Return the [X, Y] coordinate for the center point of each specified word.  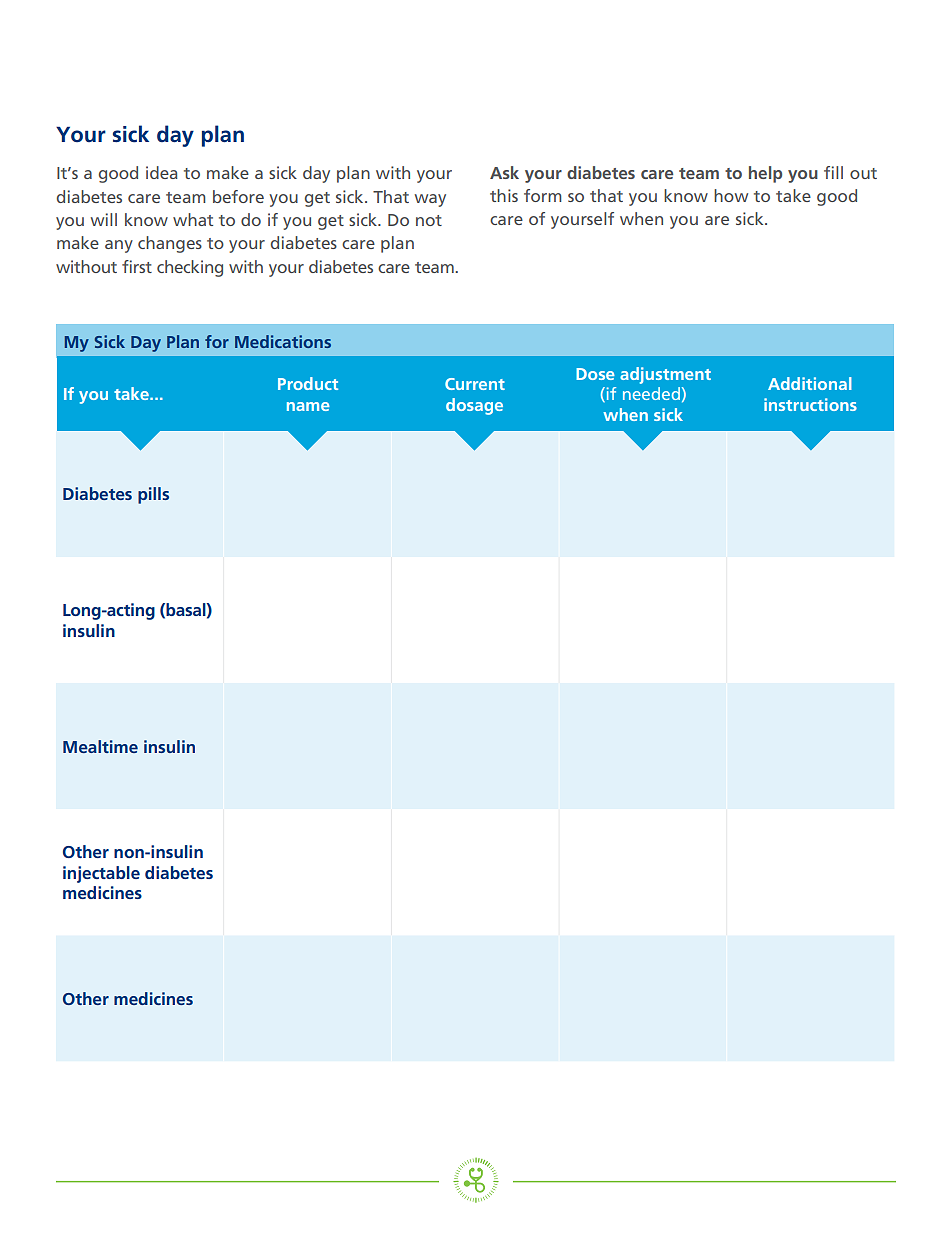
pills [153, 495]
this [504, 195]
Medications [283, 341]
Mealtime [100, 746]
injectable [101, 874]
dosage [474, 406]
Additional [810, 383]
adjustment [665, 375]
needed [651, 393]
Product [308, 383]
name [308, 406]
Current [475, 384]
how [731, 195]
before [238, 196]
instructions [810, 404]
